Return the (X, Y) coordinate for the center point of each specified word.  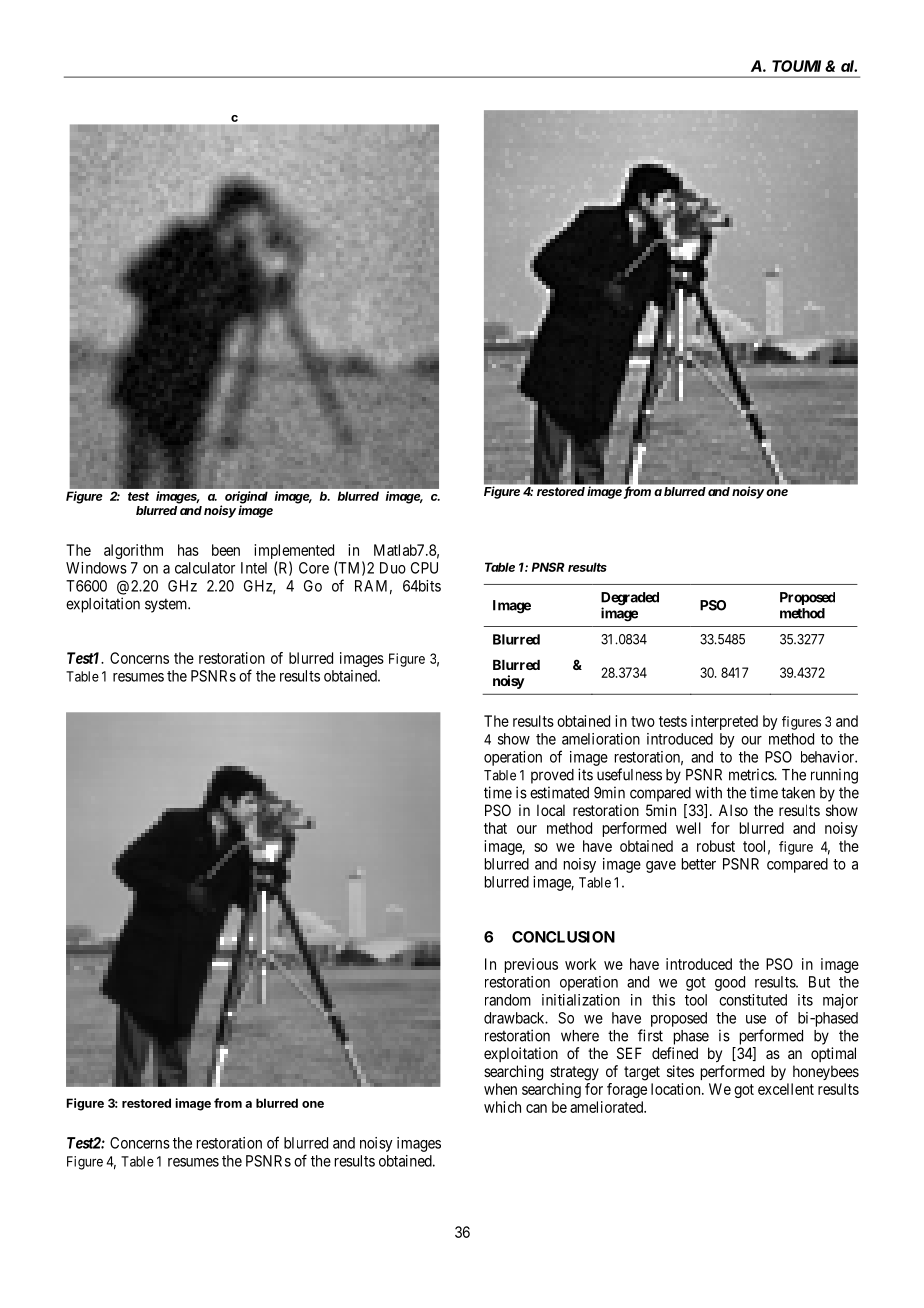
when (500, 1089)
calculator (205, 568)
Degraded (630, 600)
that (495, 828)
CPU (424, 568)
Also (733, 810)
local (551, 810)
